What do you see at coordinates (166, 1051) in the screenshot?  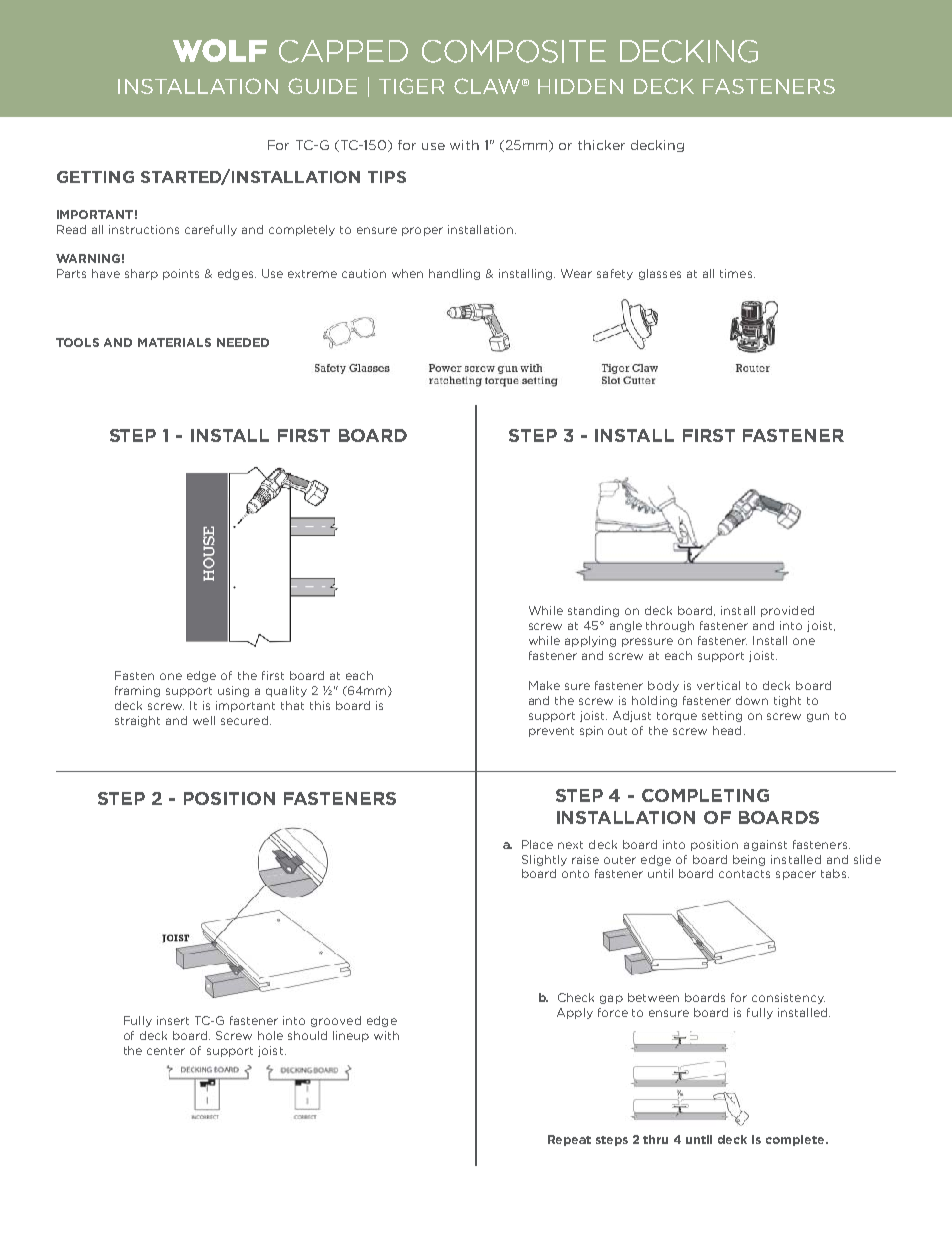 I see `center` at bounding box center [166, 1051].
